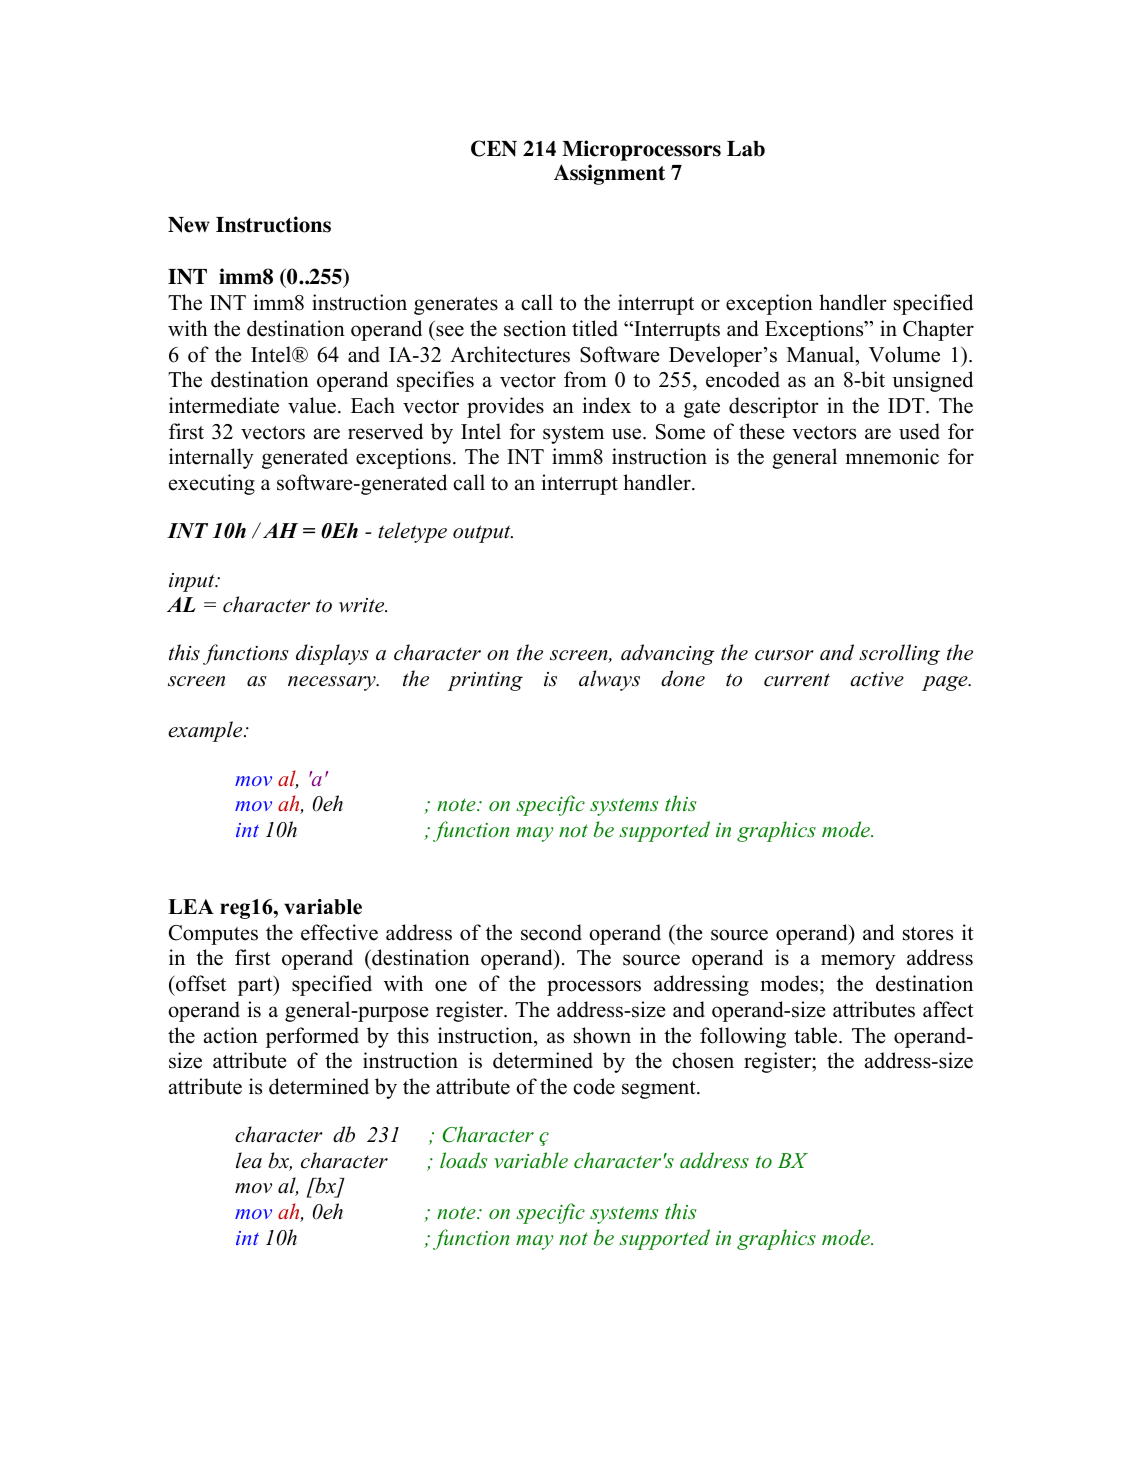  I want to click on Assignment, so click(609, 174).
